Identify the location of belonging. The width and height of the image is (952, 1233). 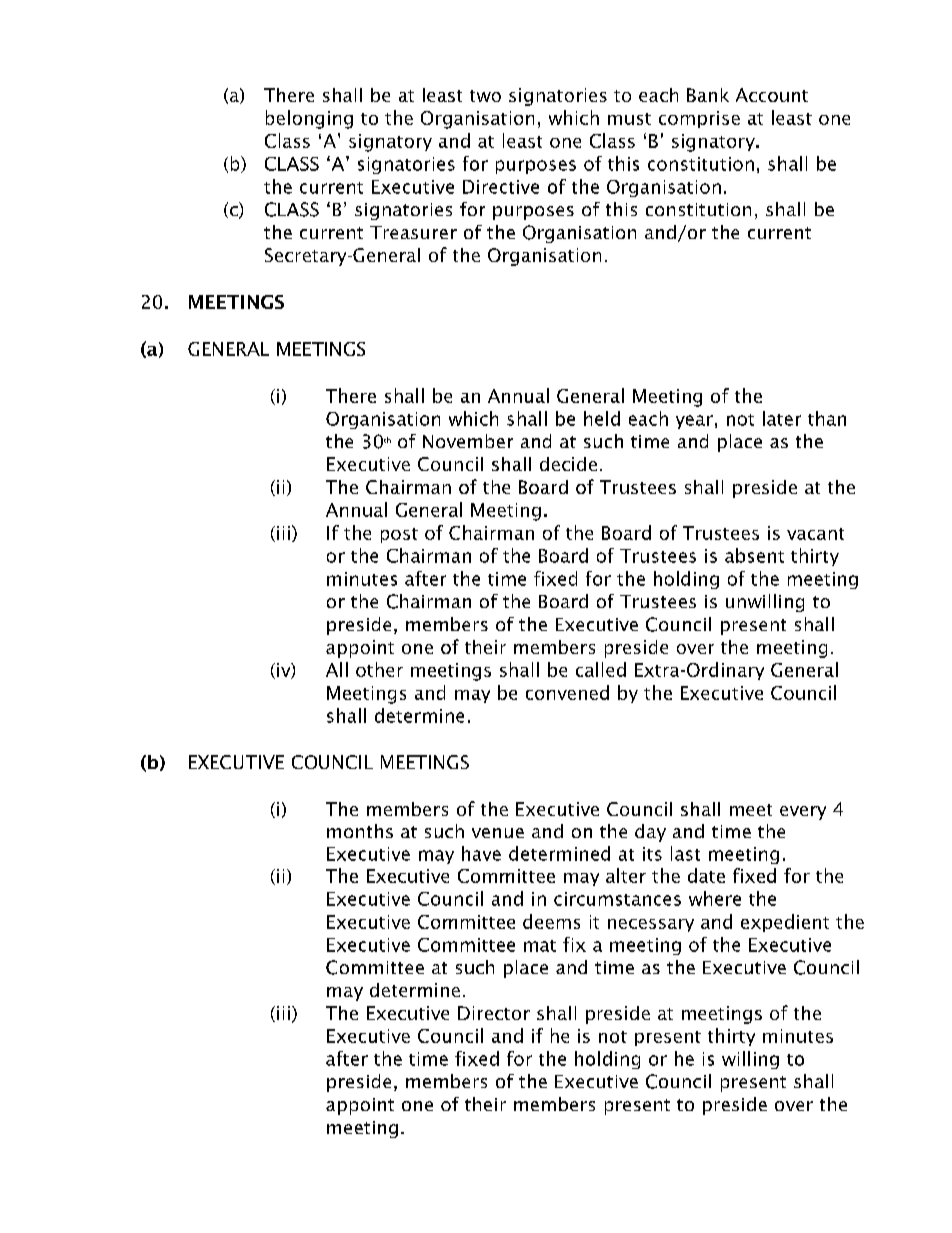
(309, 119).
